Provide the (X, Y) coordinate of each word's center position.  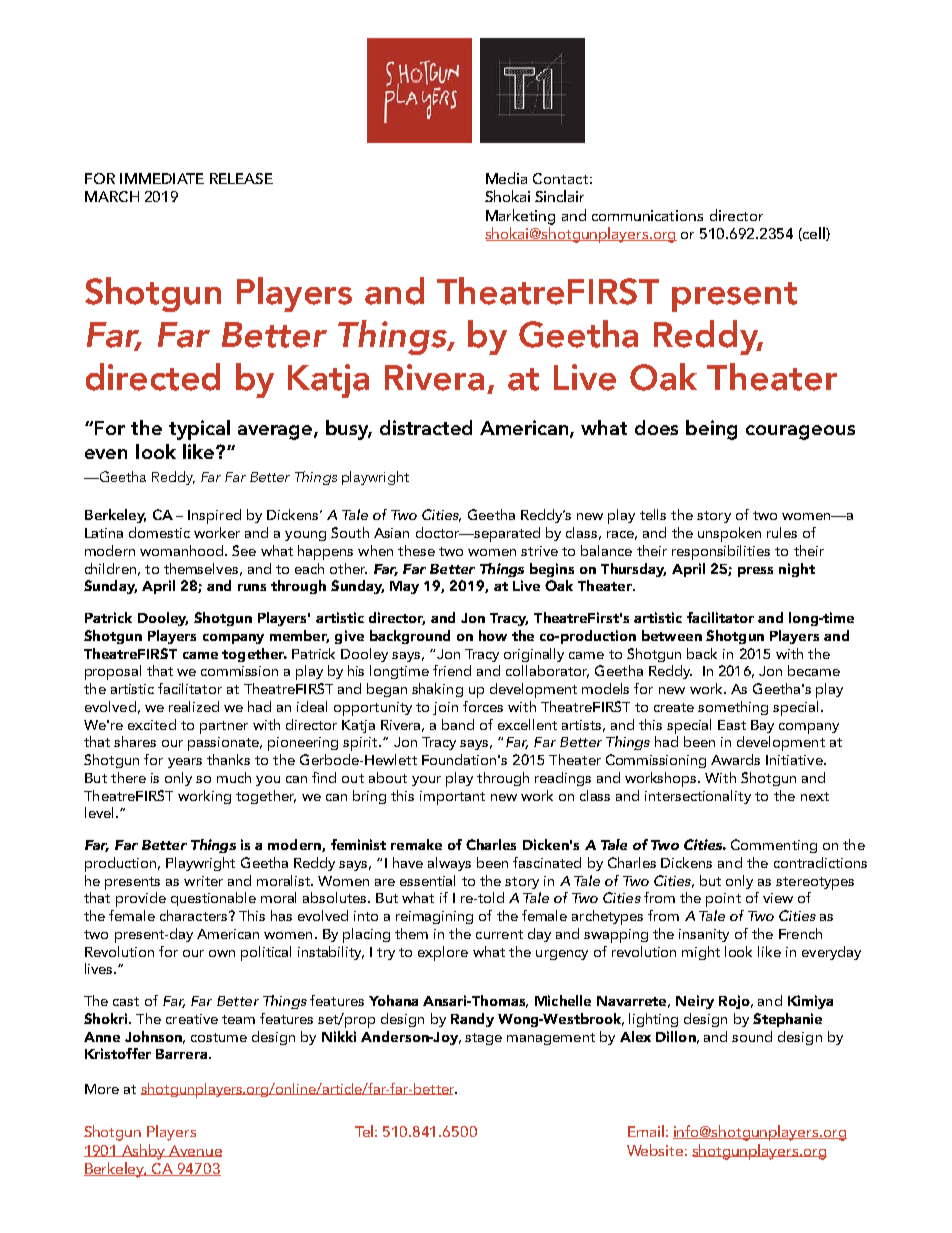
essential (427, 880)
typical (199, 430)
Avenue (195, 1151)
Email (646, 1131)
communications (647, 215)
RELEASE (241, 178)
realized (194, 706)
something (733, 708)
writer (203, 881)
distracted (426, 427)
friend (452, 670)
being (711, 430)
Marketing (520, 217)
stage (483, 1039)
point (723, 900)
